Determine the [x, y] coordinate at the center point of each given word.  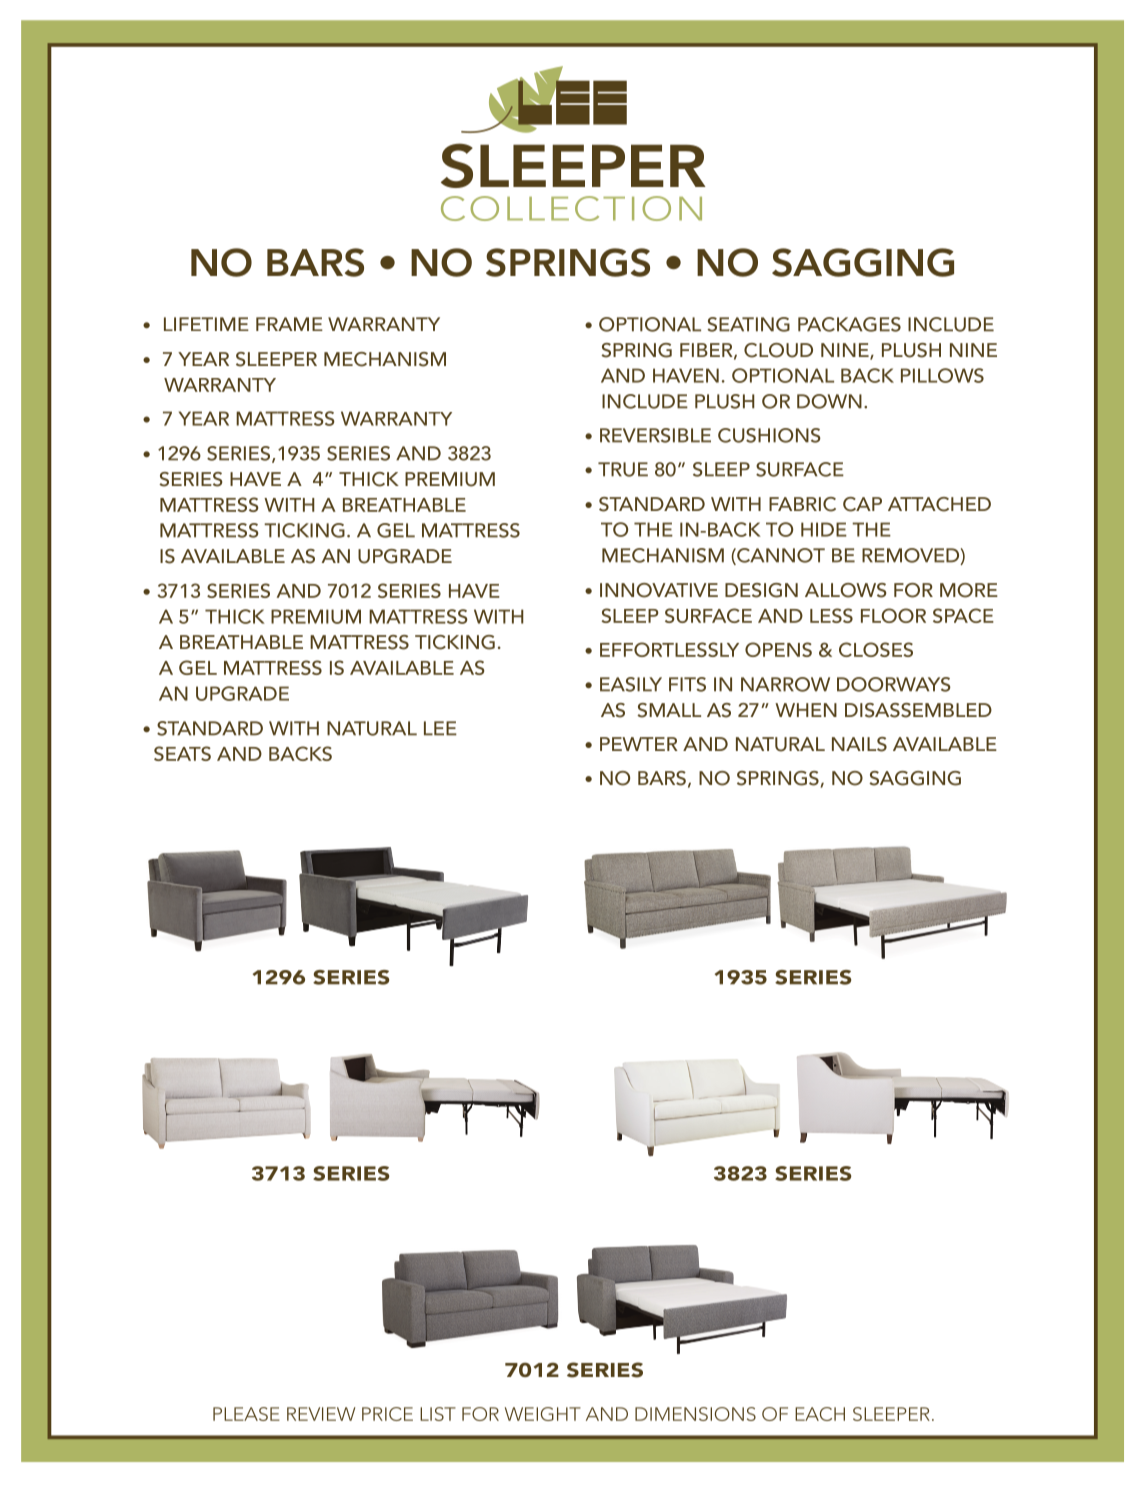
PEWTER [639, 744]
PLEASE [246, 1414]
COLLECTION [571, 208]
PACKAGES [849, 324]
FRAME [289, 324]
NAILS [859, 744]
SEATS [182, 753]
